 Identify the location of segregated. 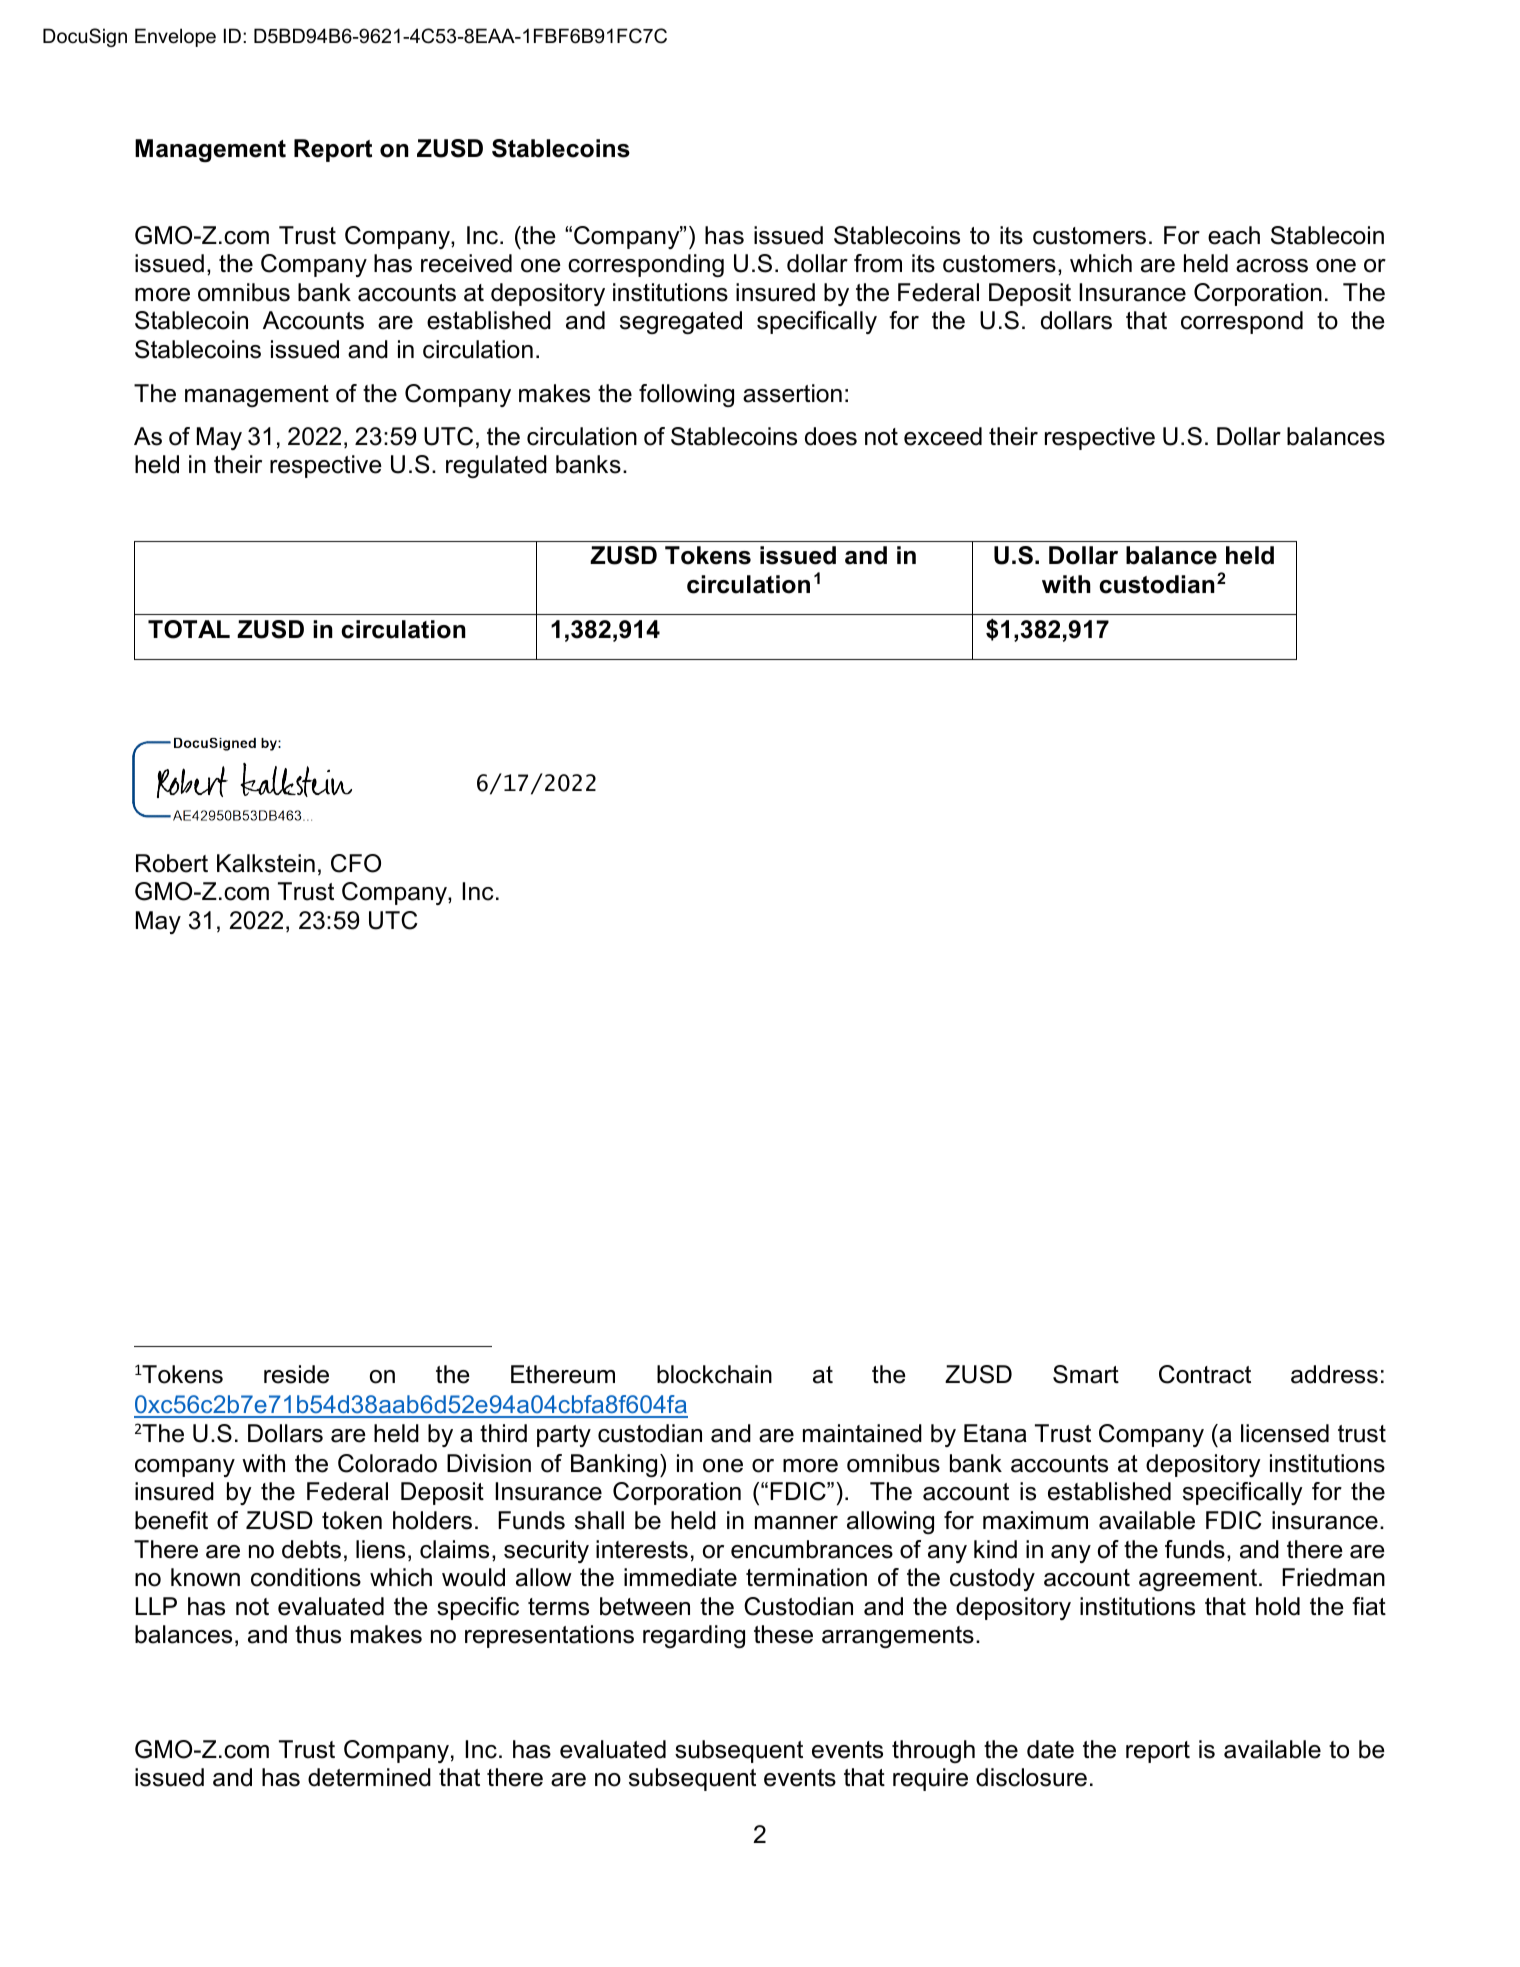
(681, 322).
